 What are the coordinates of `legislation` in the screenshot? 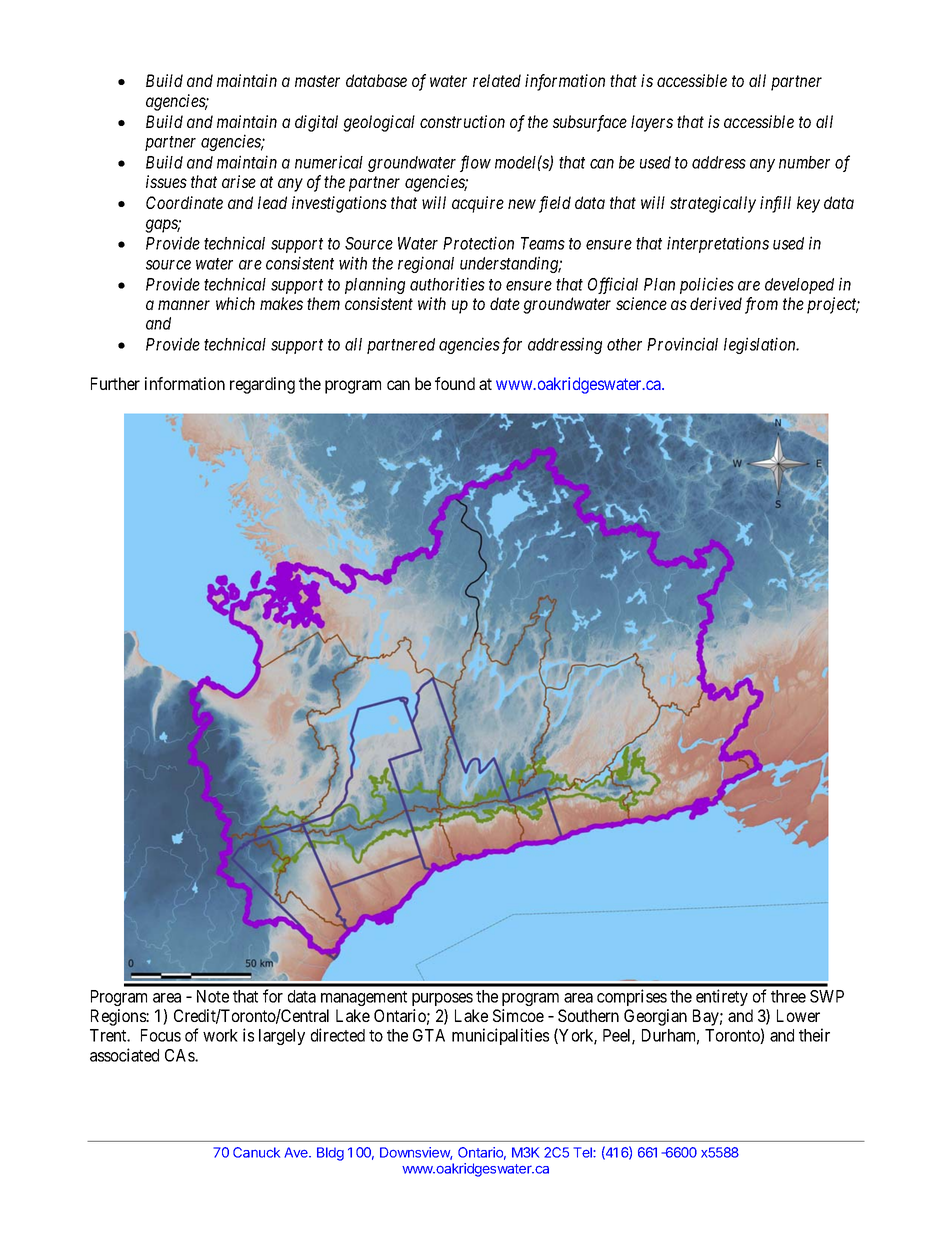 It's located at (761, 345).
